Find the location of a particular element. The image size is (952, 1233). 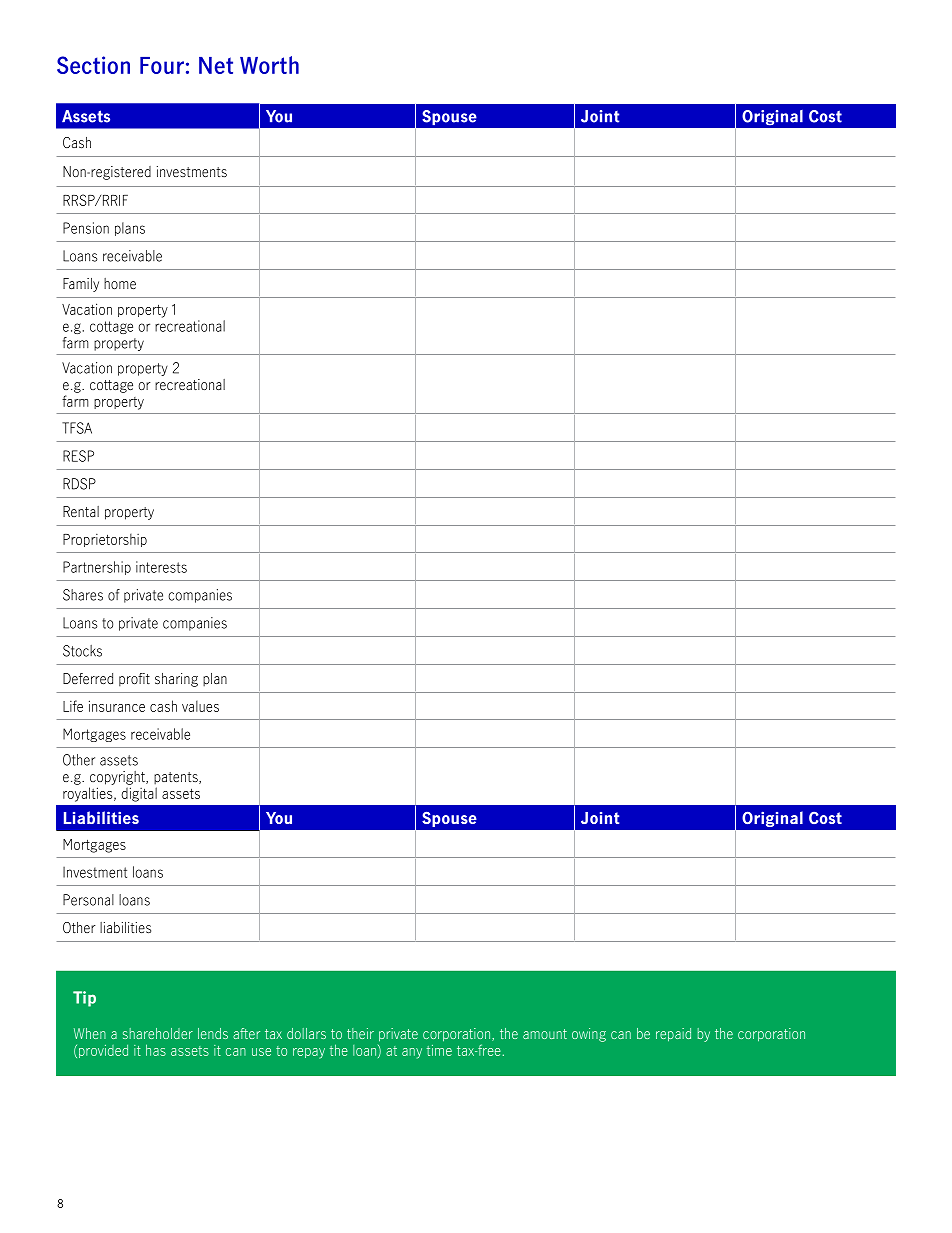

patents is located at coordinates (177, 778).
